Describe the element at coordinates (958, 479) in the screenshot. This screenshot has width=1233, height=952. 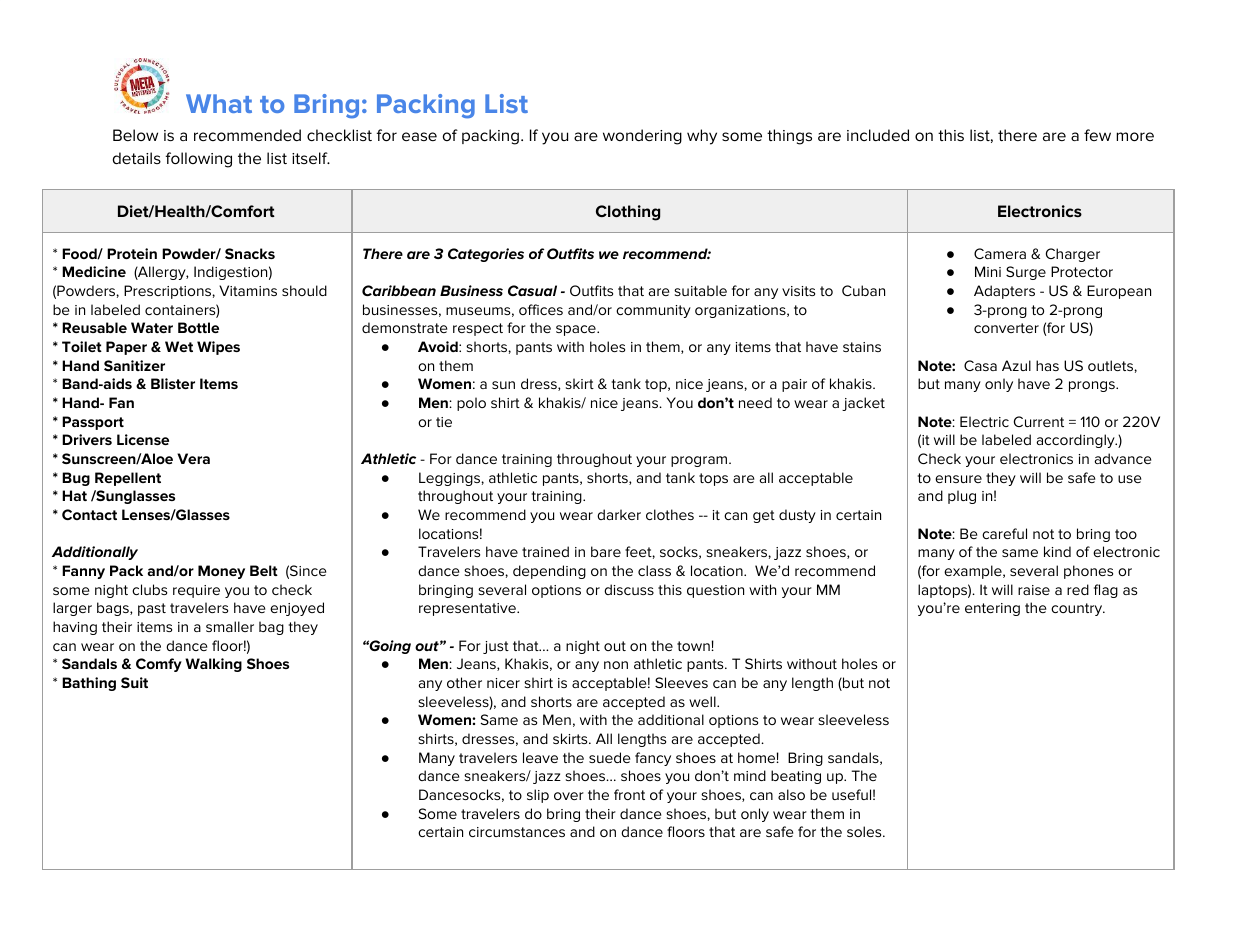
I see `ensure` at that location.
